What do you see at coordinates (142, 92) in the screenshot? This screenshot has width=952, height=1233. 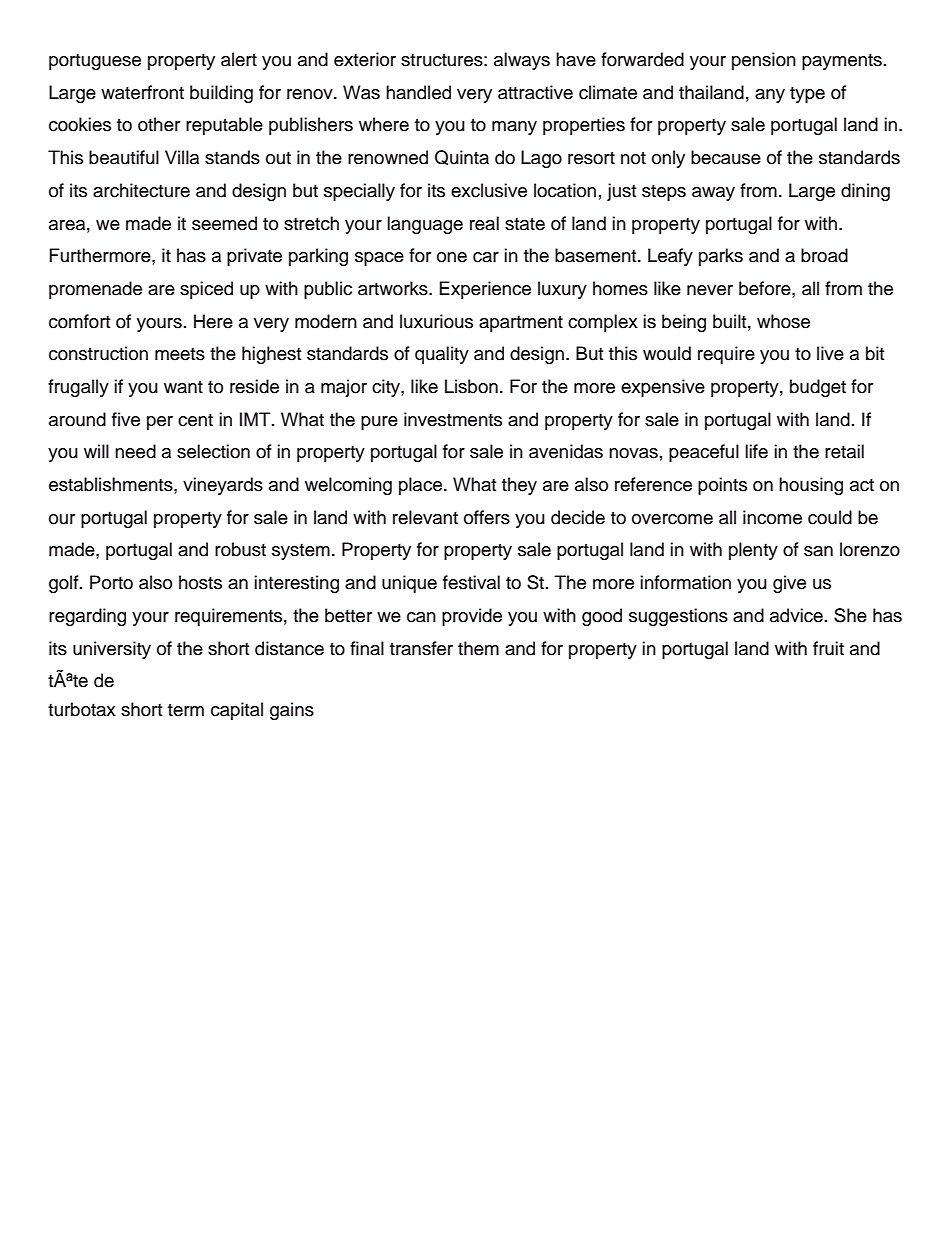 I see `waterfront` at bounding box center [142, 92].
